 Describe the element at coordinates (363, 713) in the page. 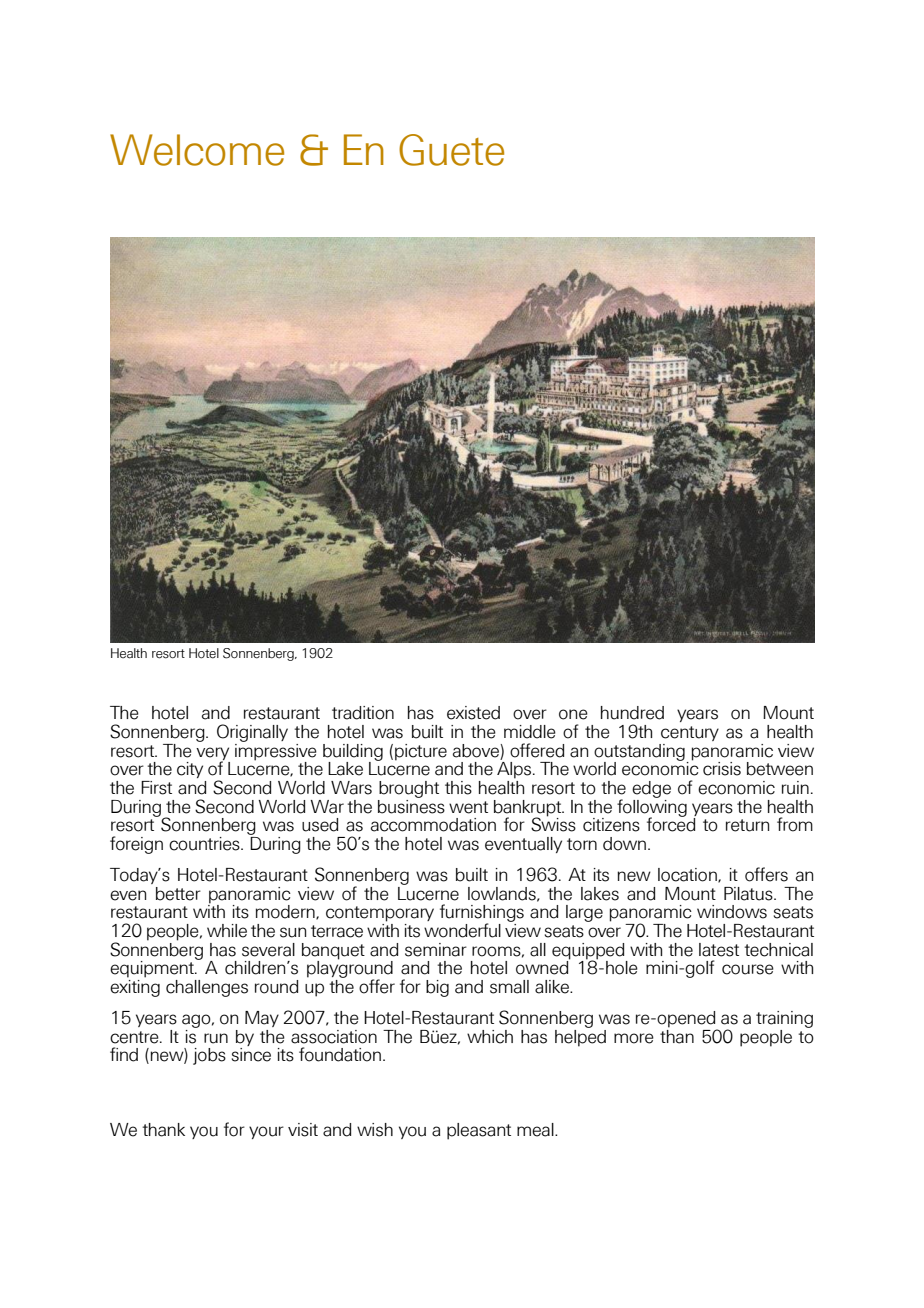

I see `tradition` at that location.
